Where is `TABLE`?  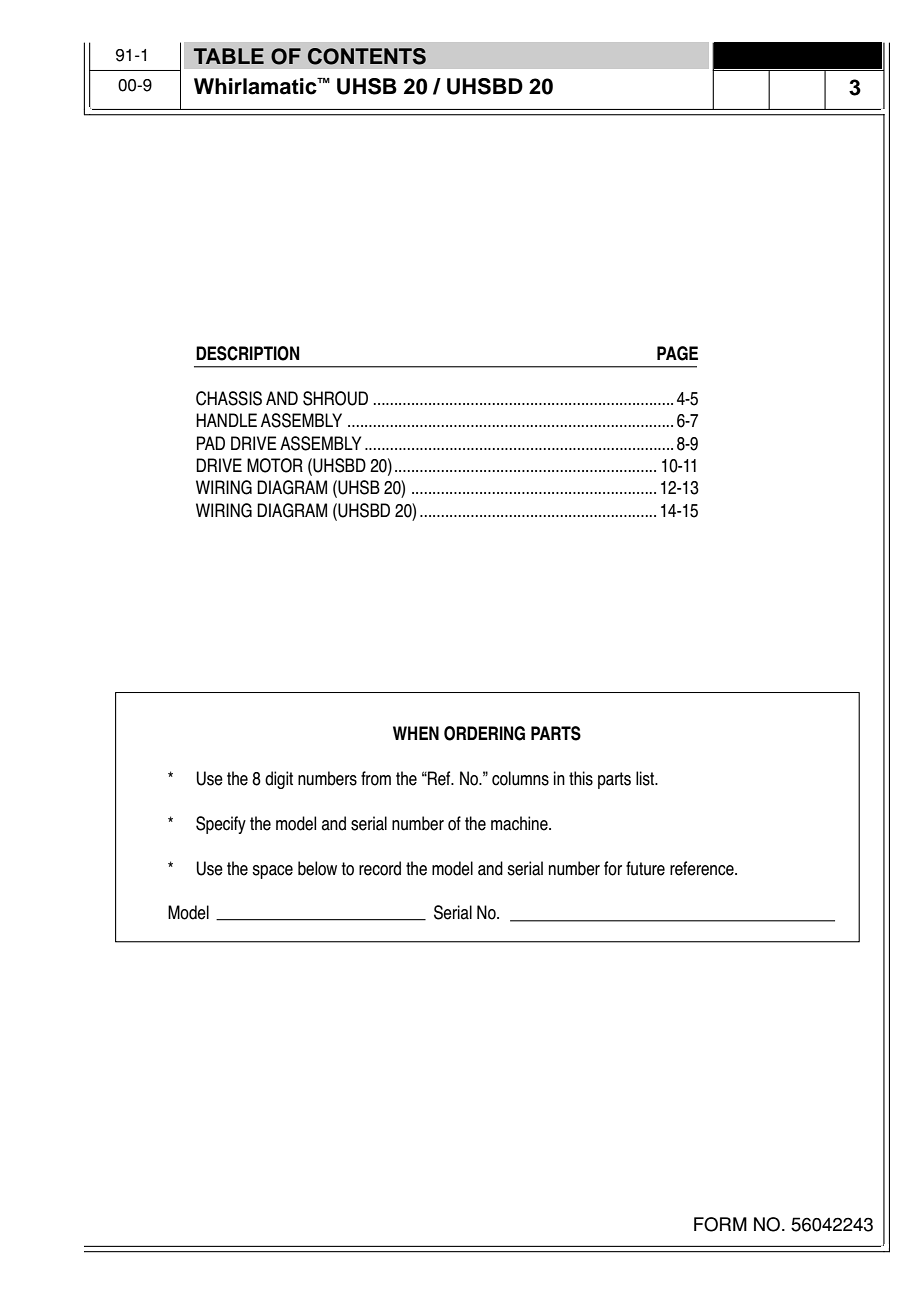 TABLE is located at coordinates (229, 56).
